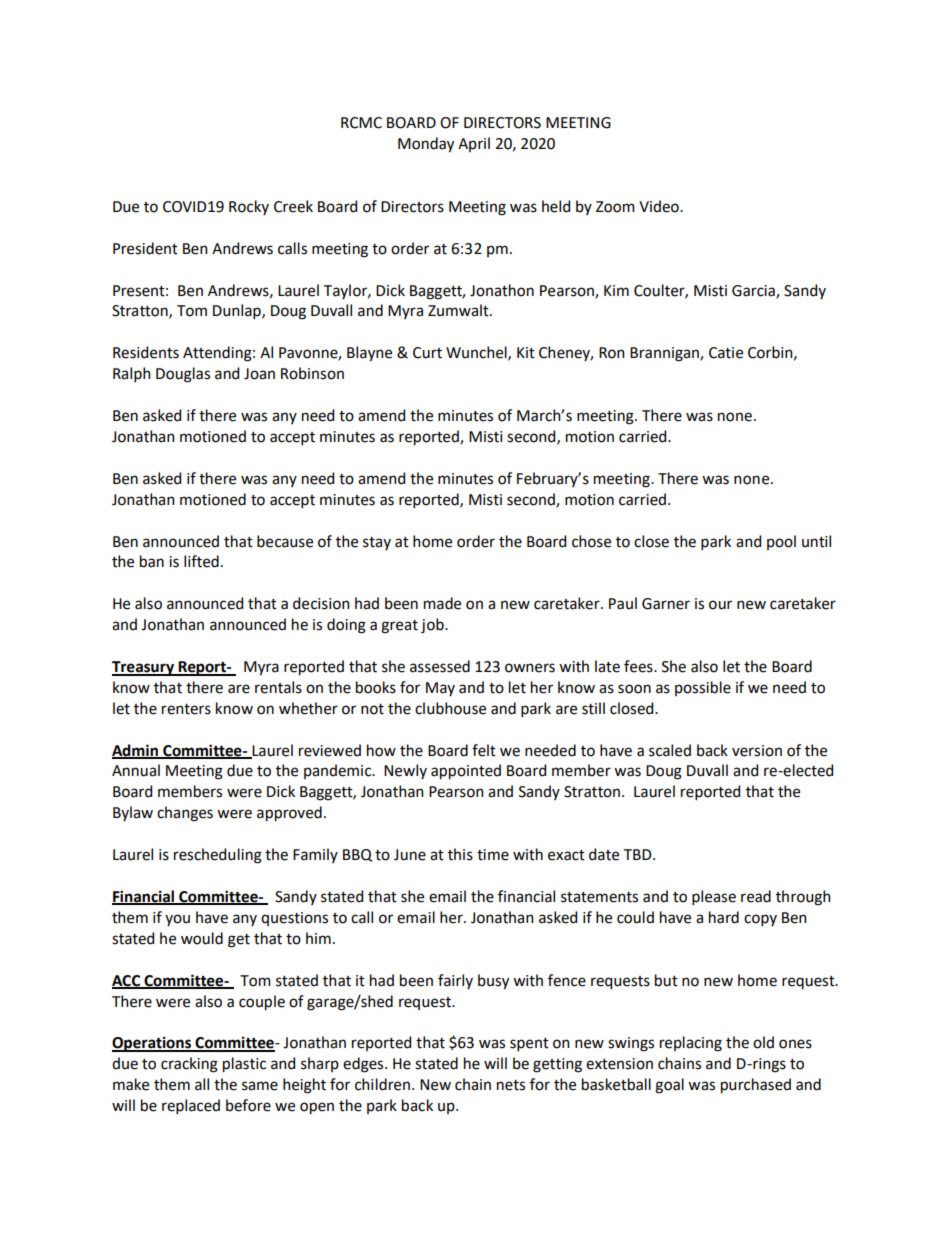 Image resolution: width=952 pixels, height=1233 pixels. Describe the element at coordinates (189, 1065) in the document. I see `cracking` at that location.
